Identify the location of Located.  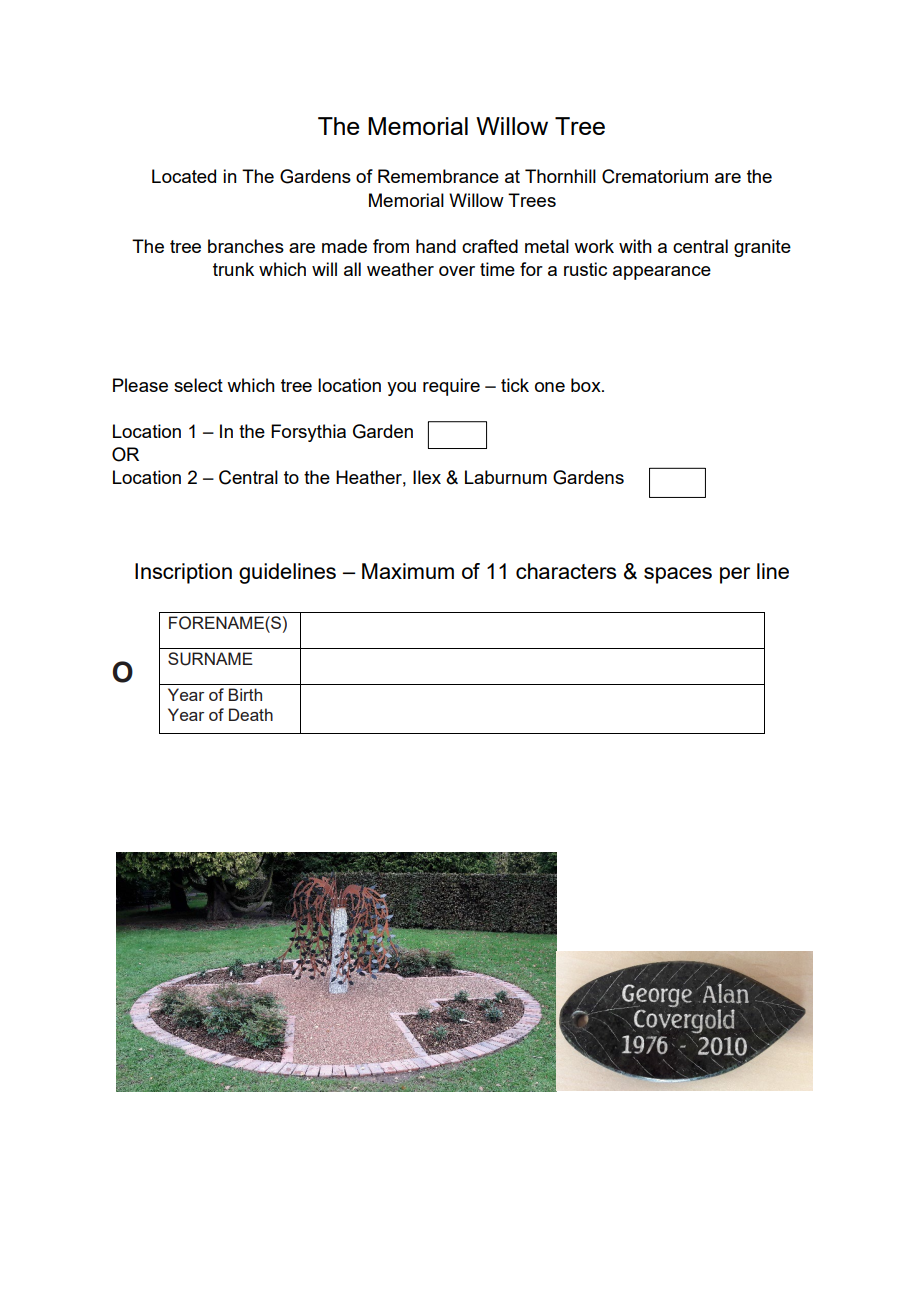
(184, 176).
